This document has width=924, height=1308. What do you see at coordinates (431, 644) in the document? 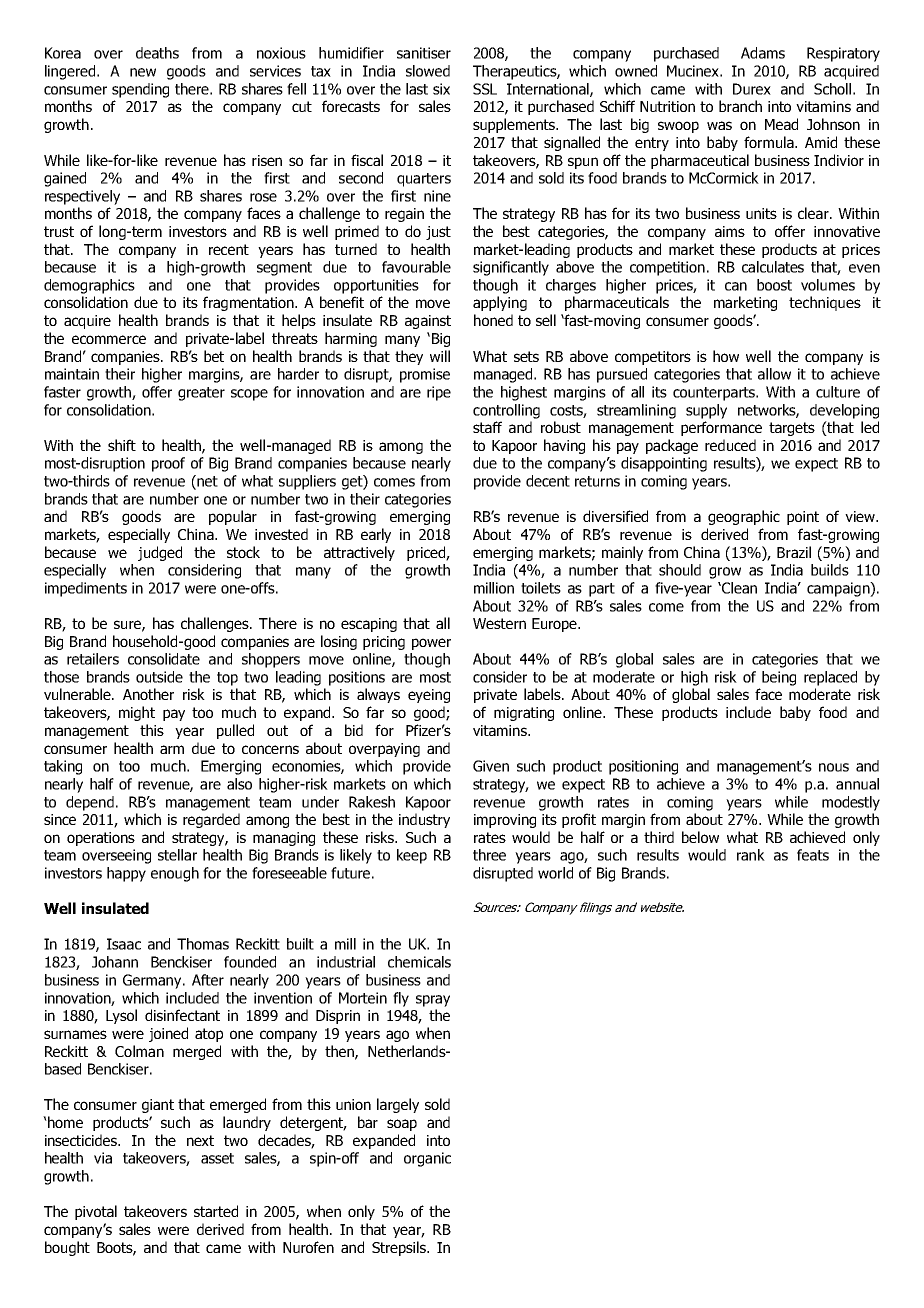
I see `power` at bounding box center [431, 644].
